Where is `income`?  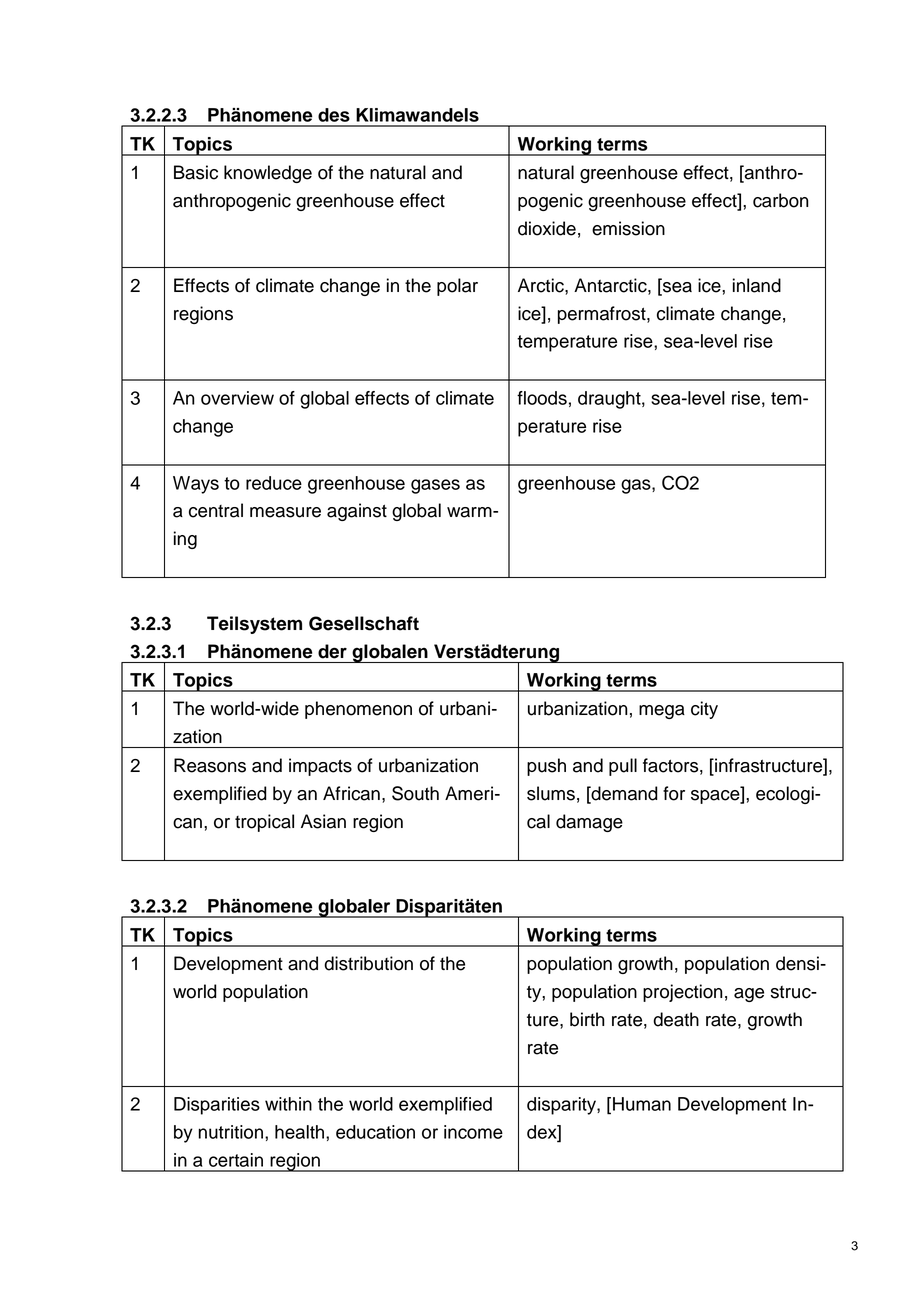
income is located at coordinates (473, 1132).
